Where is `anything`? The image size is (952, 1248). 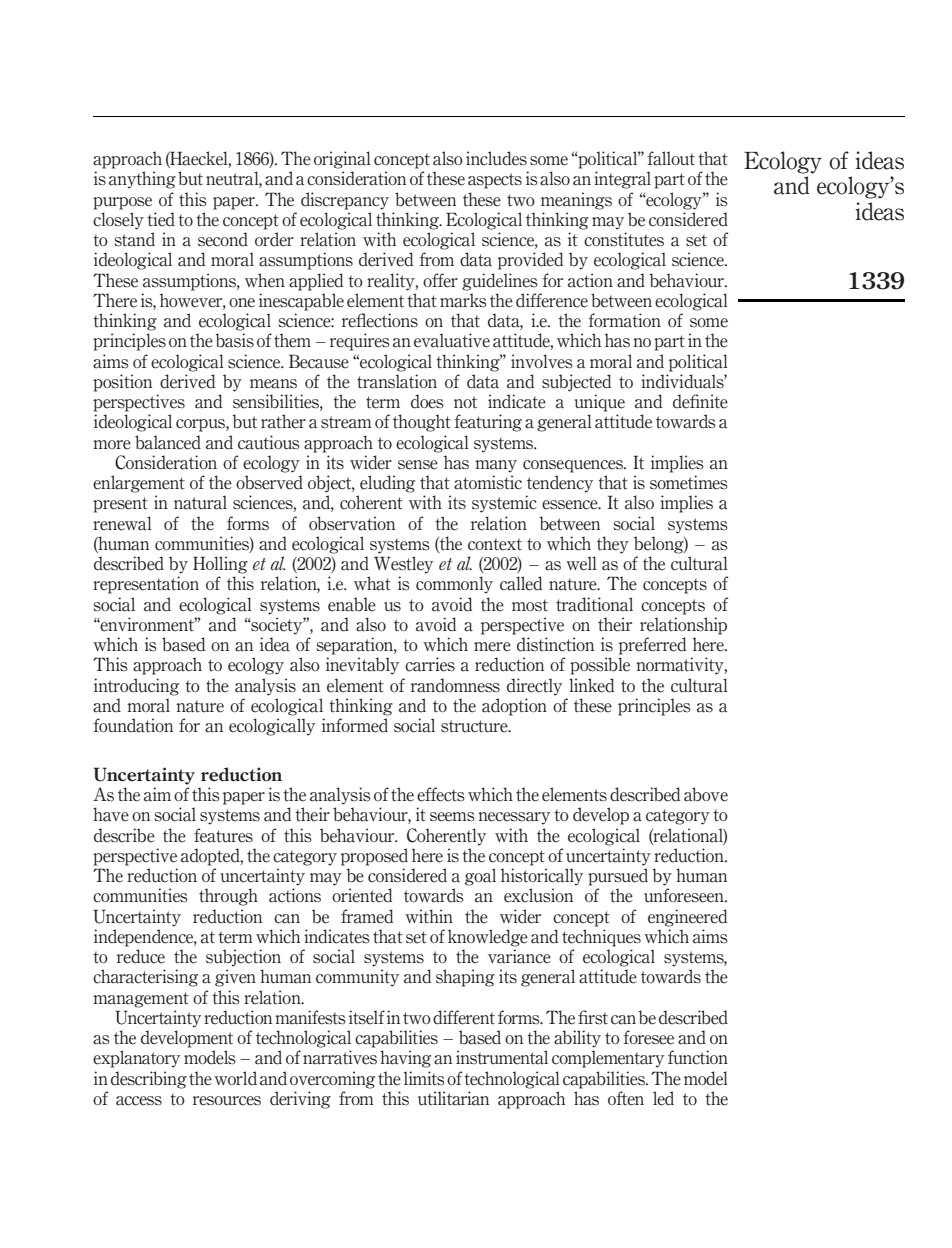 anything is located at coordinates (142, 180).
